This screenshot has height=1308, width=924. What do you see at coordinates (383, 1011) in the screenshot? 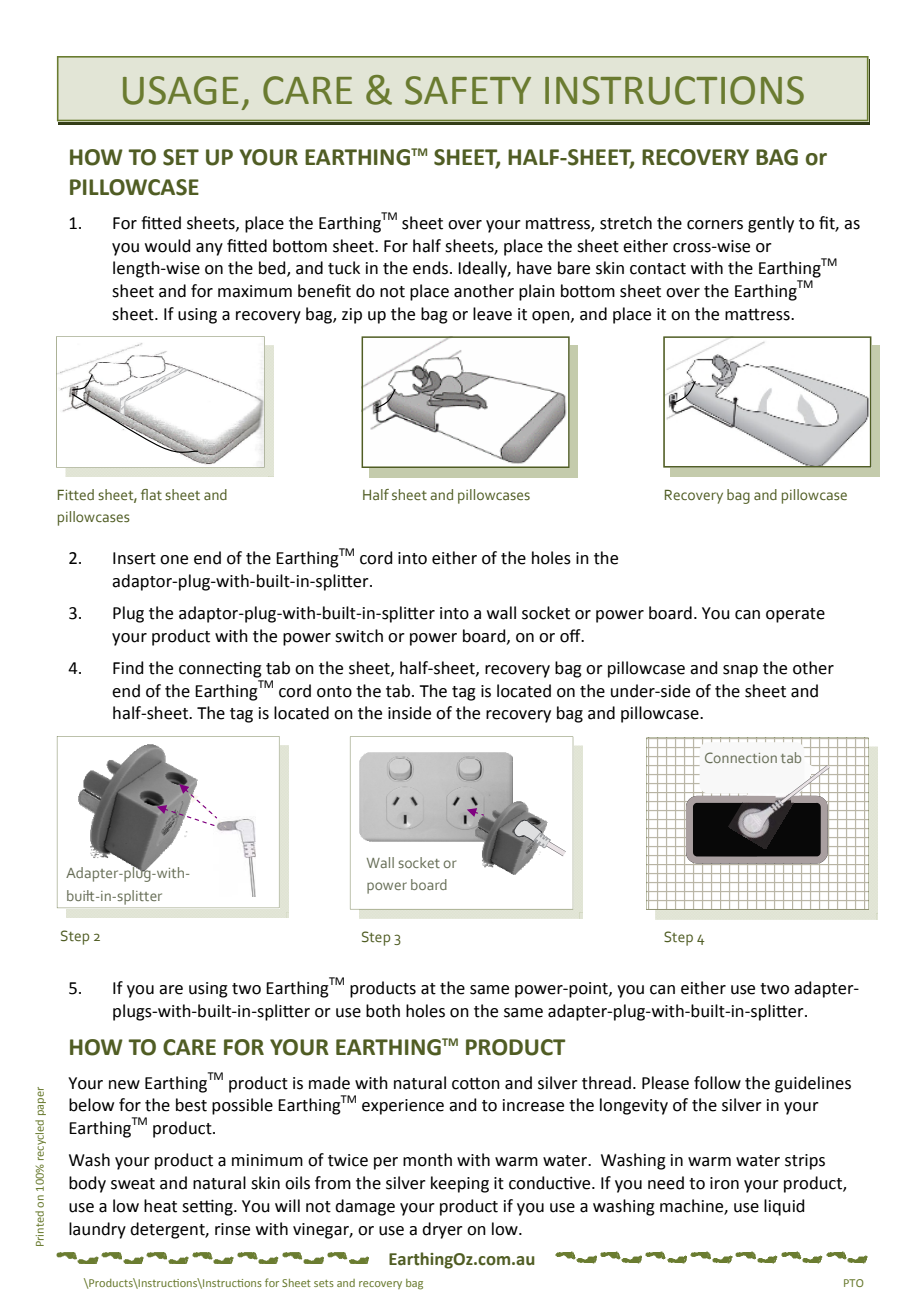
I see `both` at bounding box center [383, 1011].
